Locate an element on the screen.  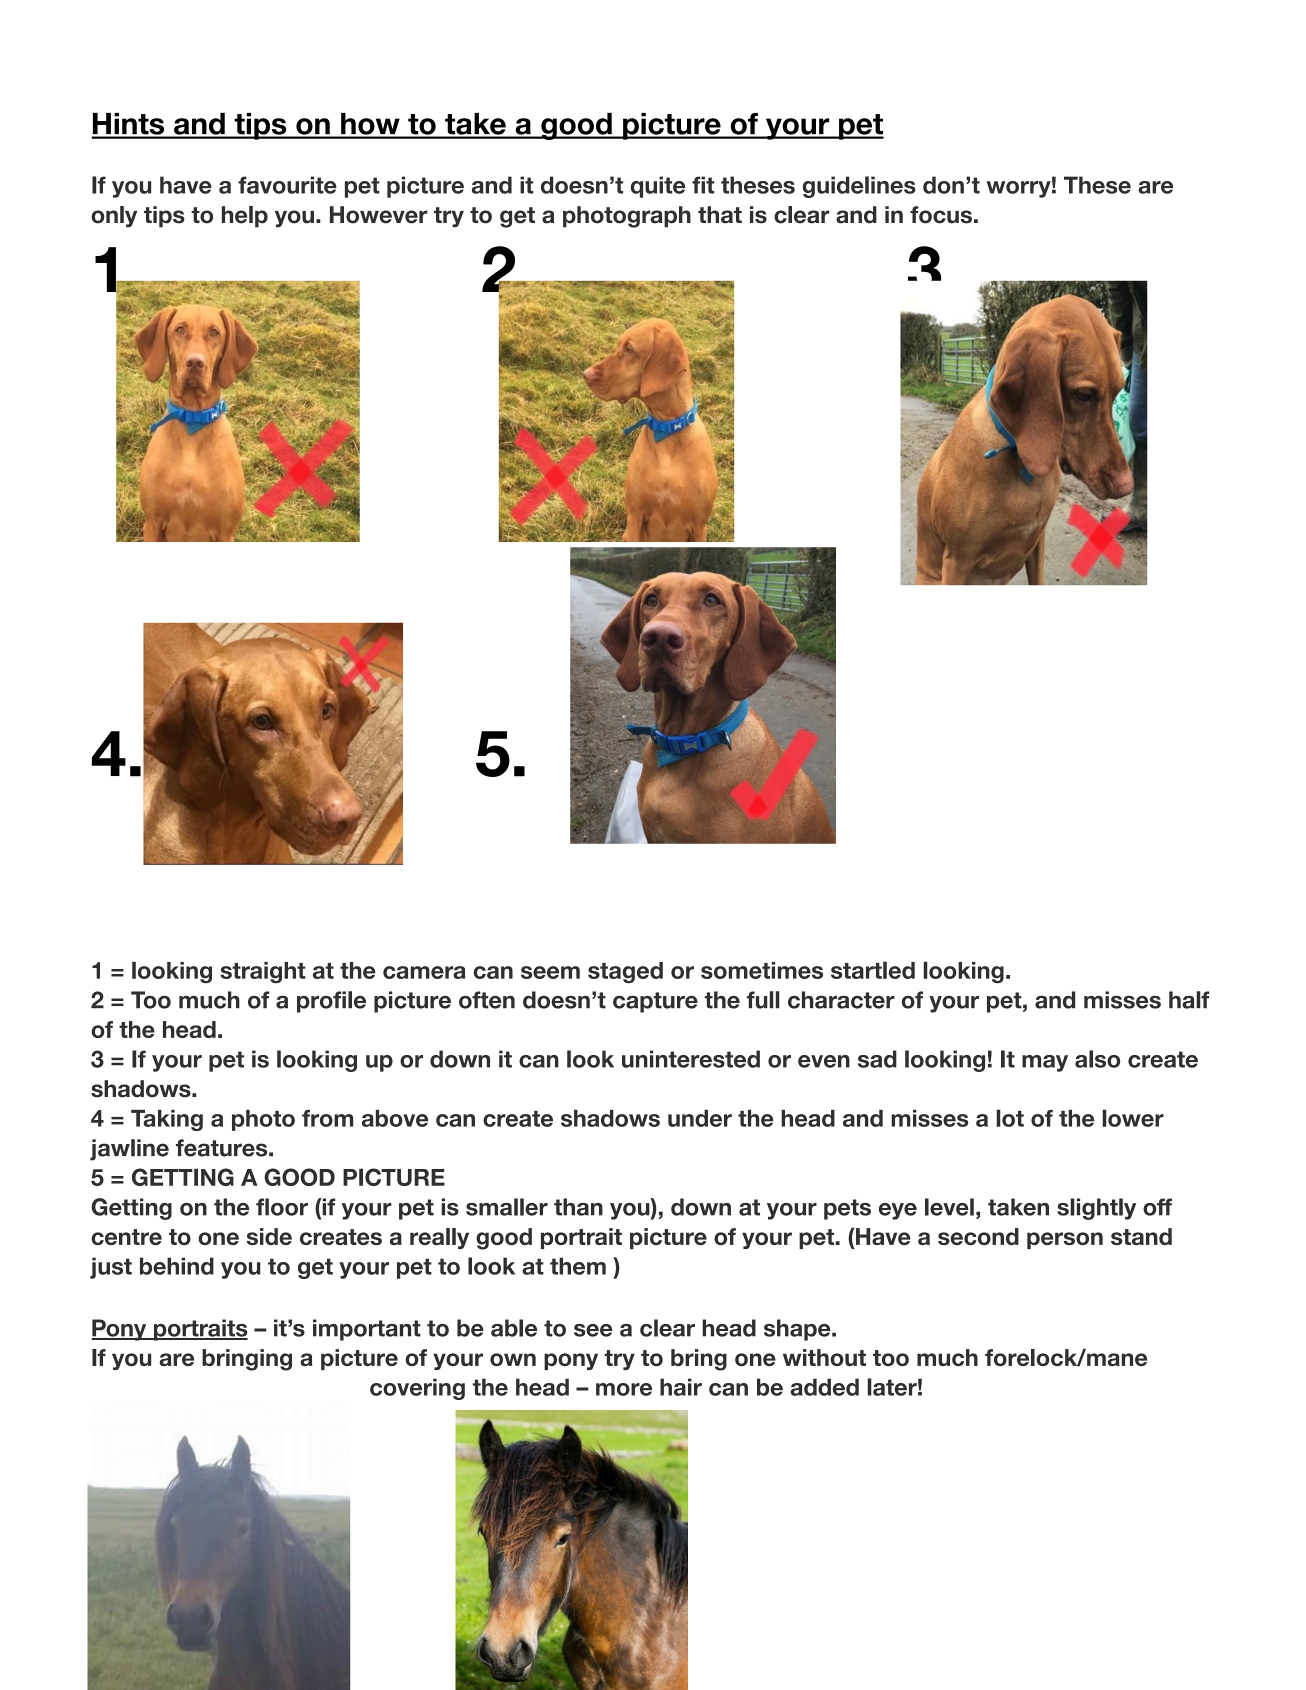
straight is located at coordinates (263, 972).
